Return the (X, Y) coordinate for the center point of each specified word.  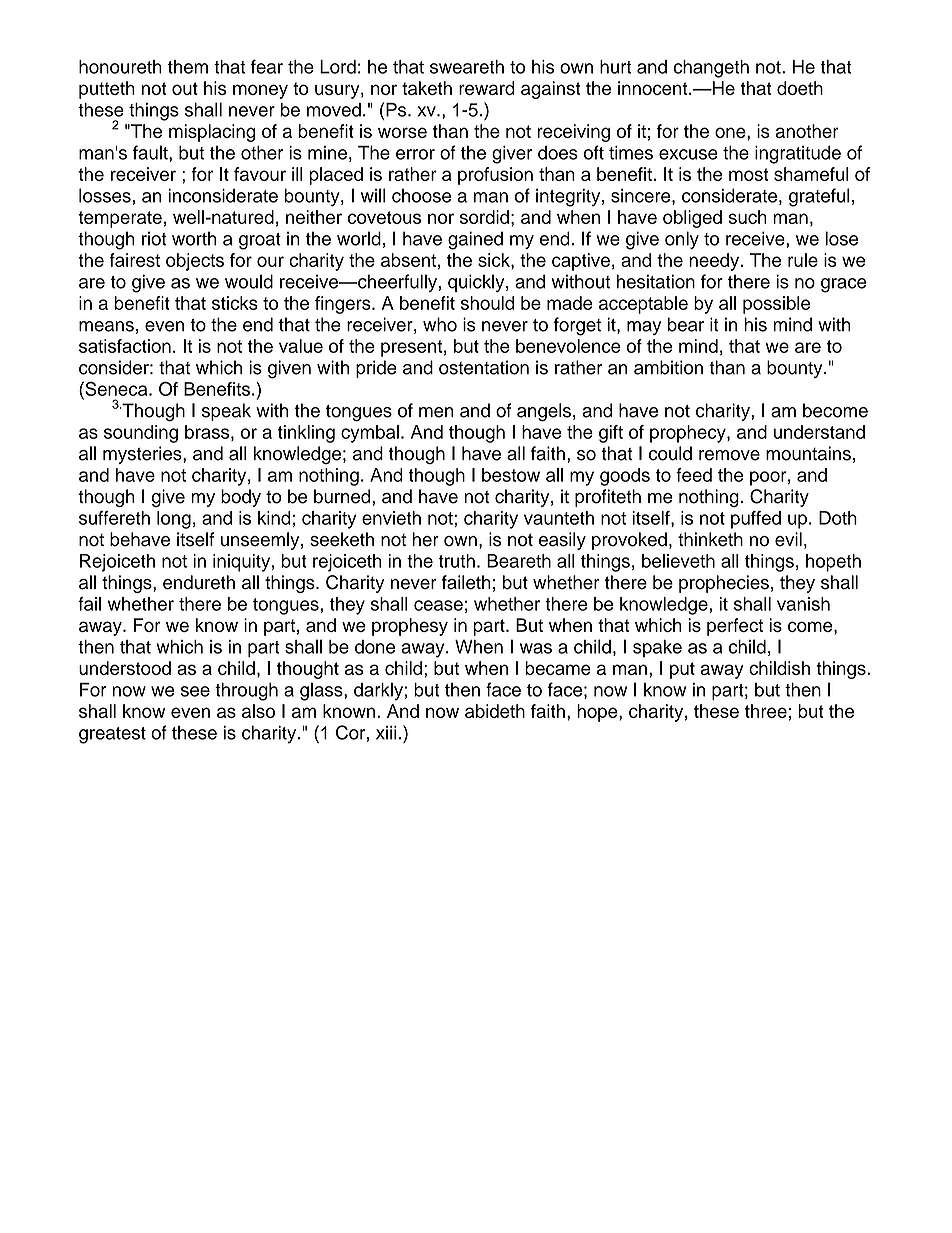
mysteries (143, 455)
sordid (484, 217)
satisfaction (125, 346)
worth (194, 238)
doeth (800, 88)
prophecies (724, 584)
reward (487, 88)
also (258, 711)
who (440, 324)
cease (438, 605)
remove (729, 455)
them (188, 67)
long (174, 520)
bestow (511, 475)
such (747, 217)
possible (776, 305)
